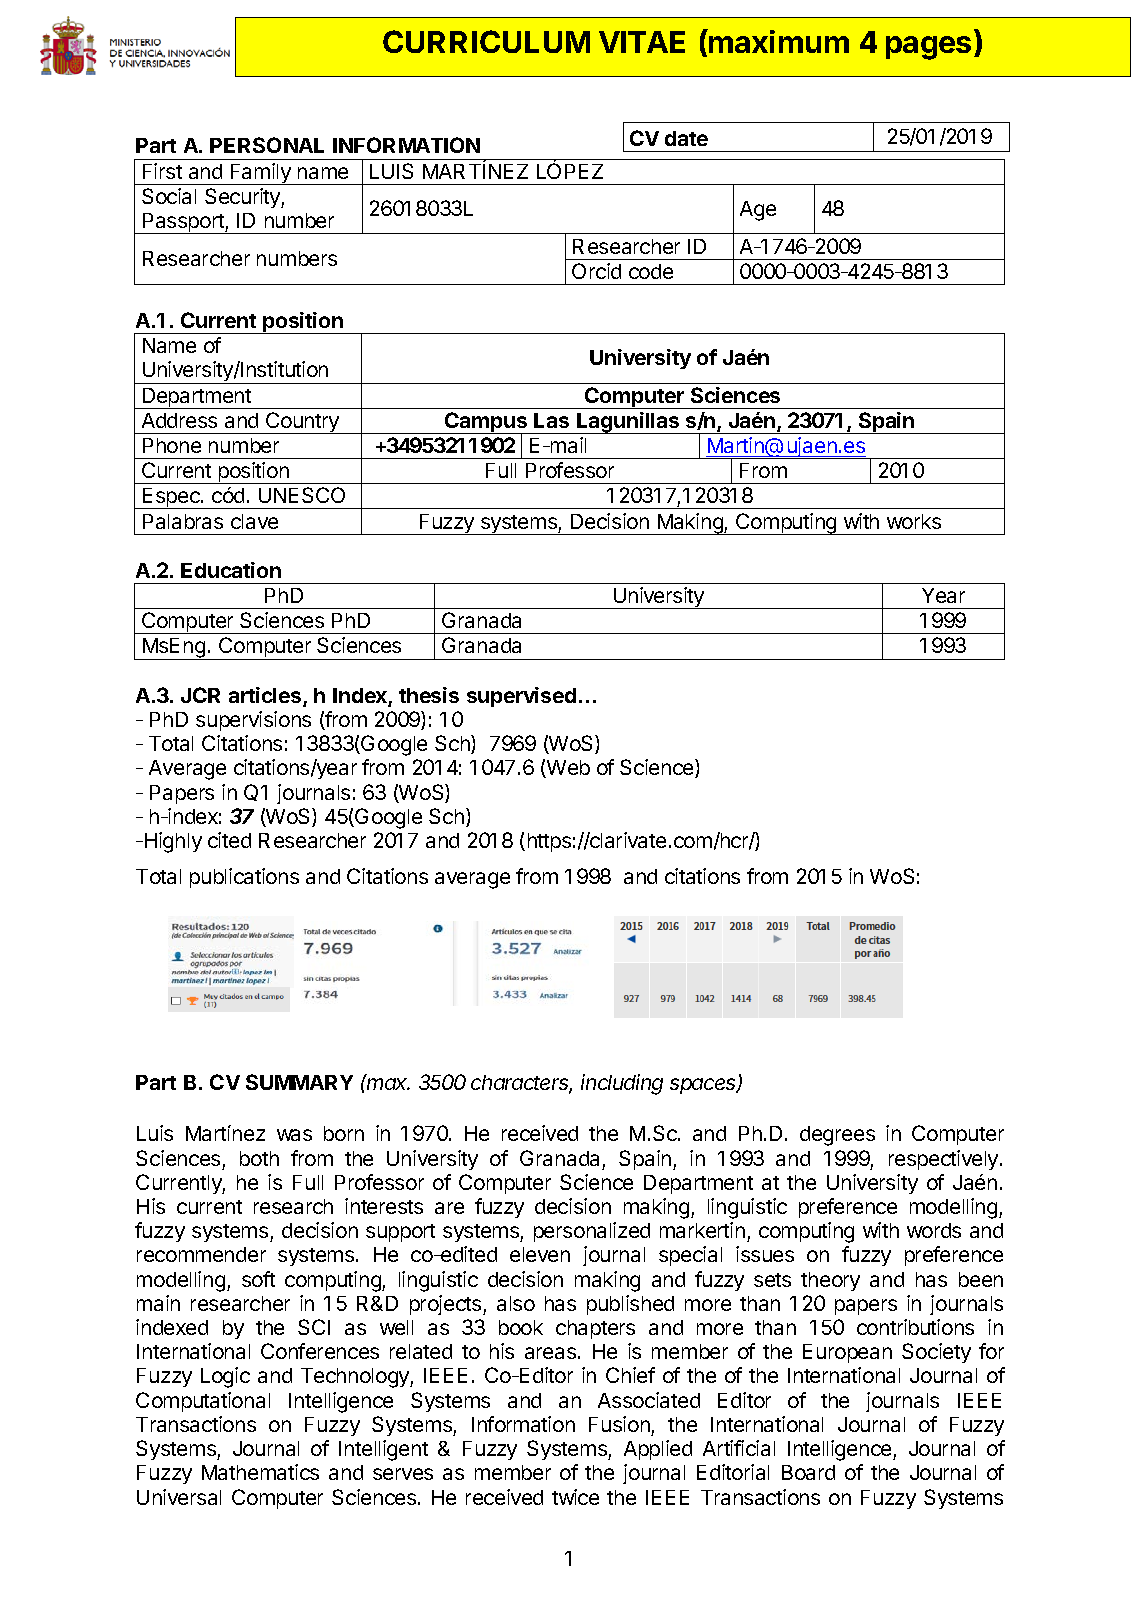 This image has width=1140, height=1612. What do you see at coordinates (521, 697) in the image?
I see `supervised` at bounding box center [521, 697].
